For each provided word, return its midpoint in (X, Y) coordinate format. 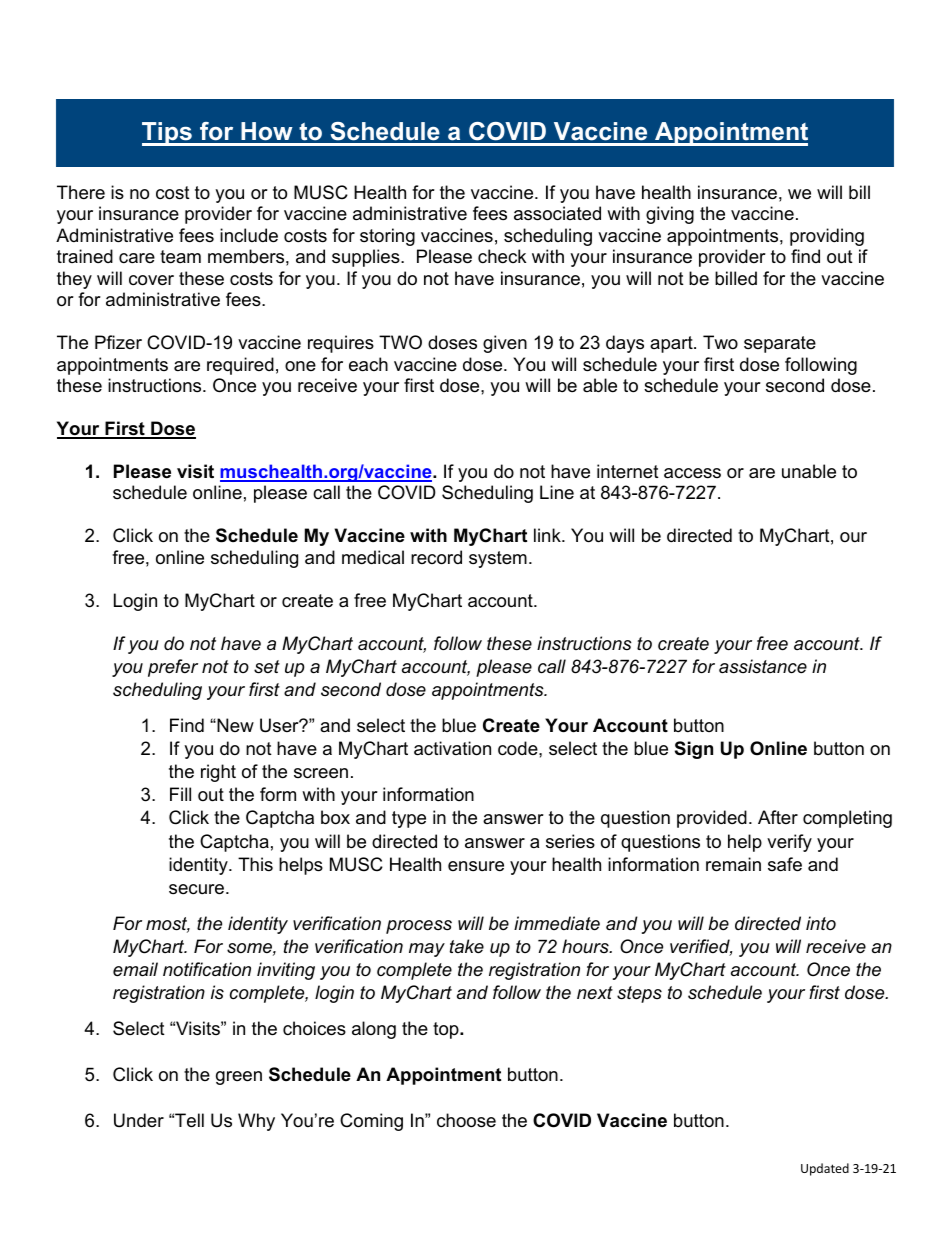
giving (670, 215)
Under (139, 1120)
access (692, 473)
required (240, 366)
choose (466, 1120)
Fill (180, 794)
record (436, 557)
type (409, 819)
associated (557, 213)
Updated (825, 1169)
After (778, 817)
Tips (168, 134)
